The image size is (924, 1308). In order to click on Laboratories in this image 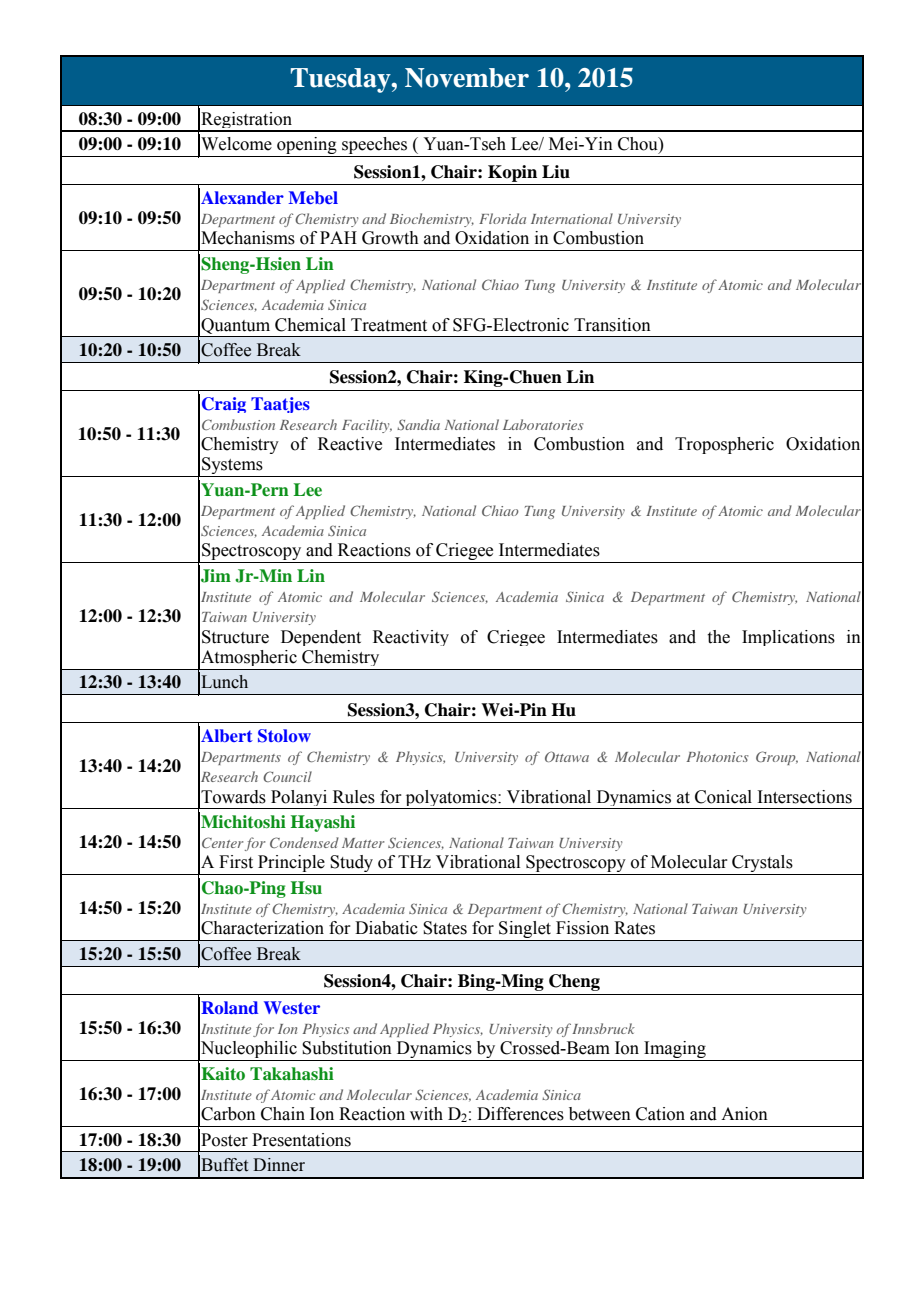, I will do `click(543, 424)`.
